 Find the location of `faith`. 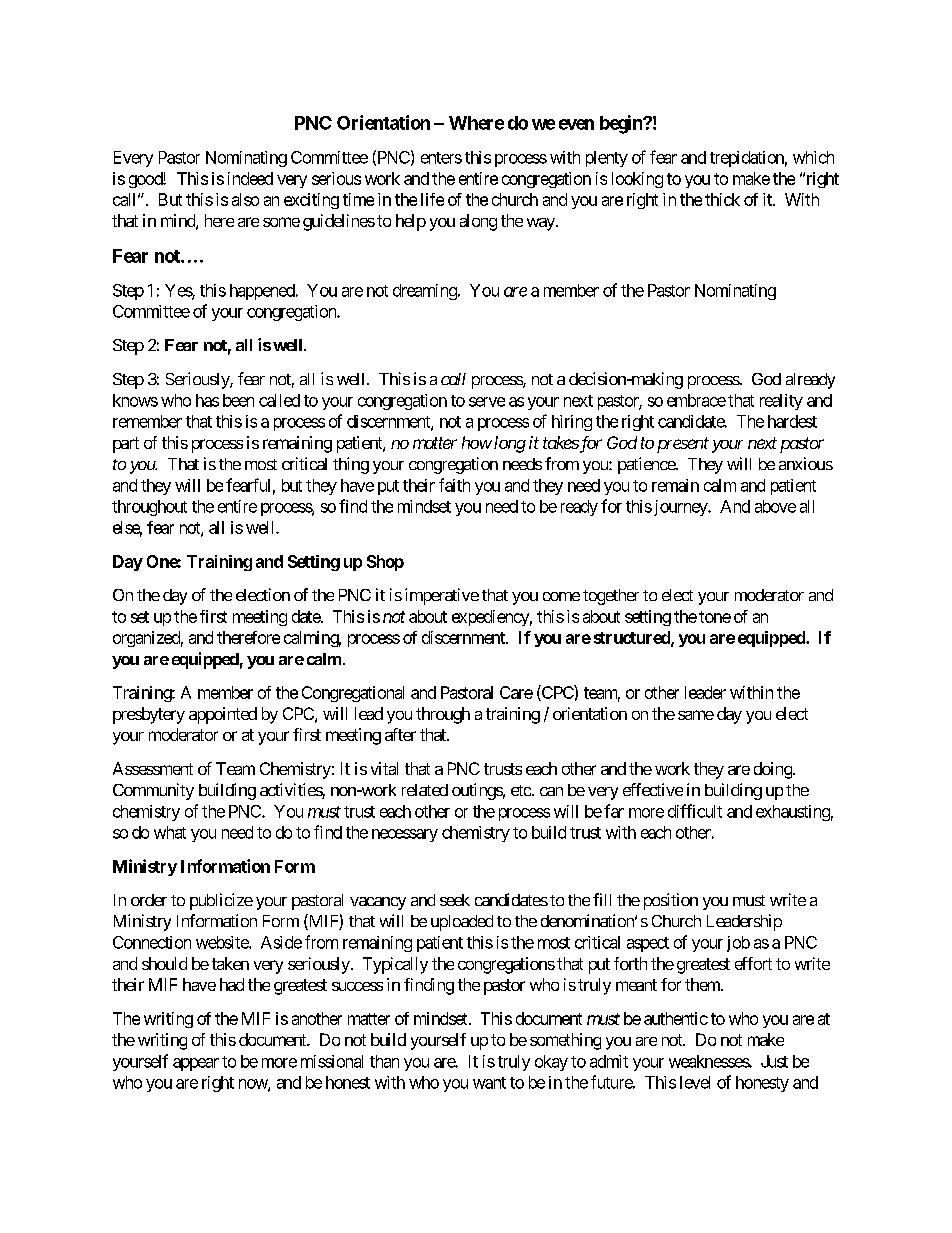

faith is located at coordinates (454, 485).
